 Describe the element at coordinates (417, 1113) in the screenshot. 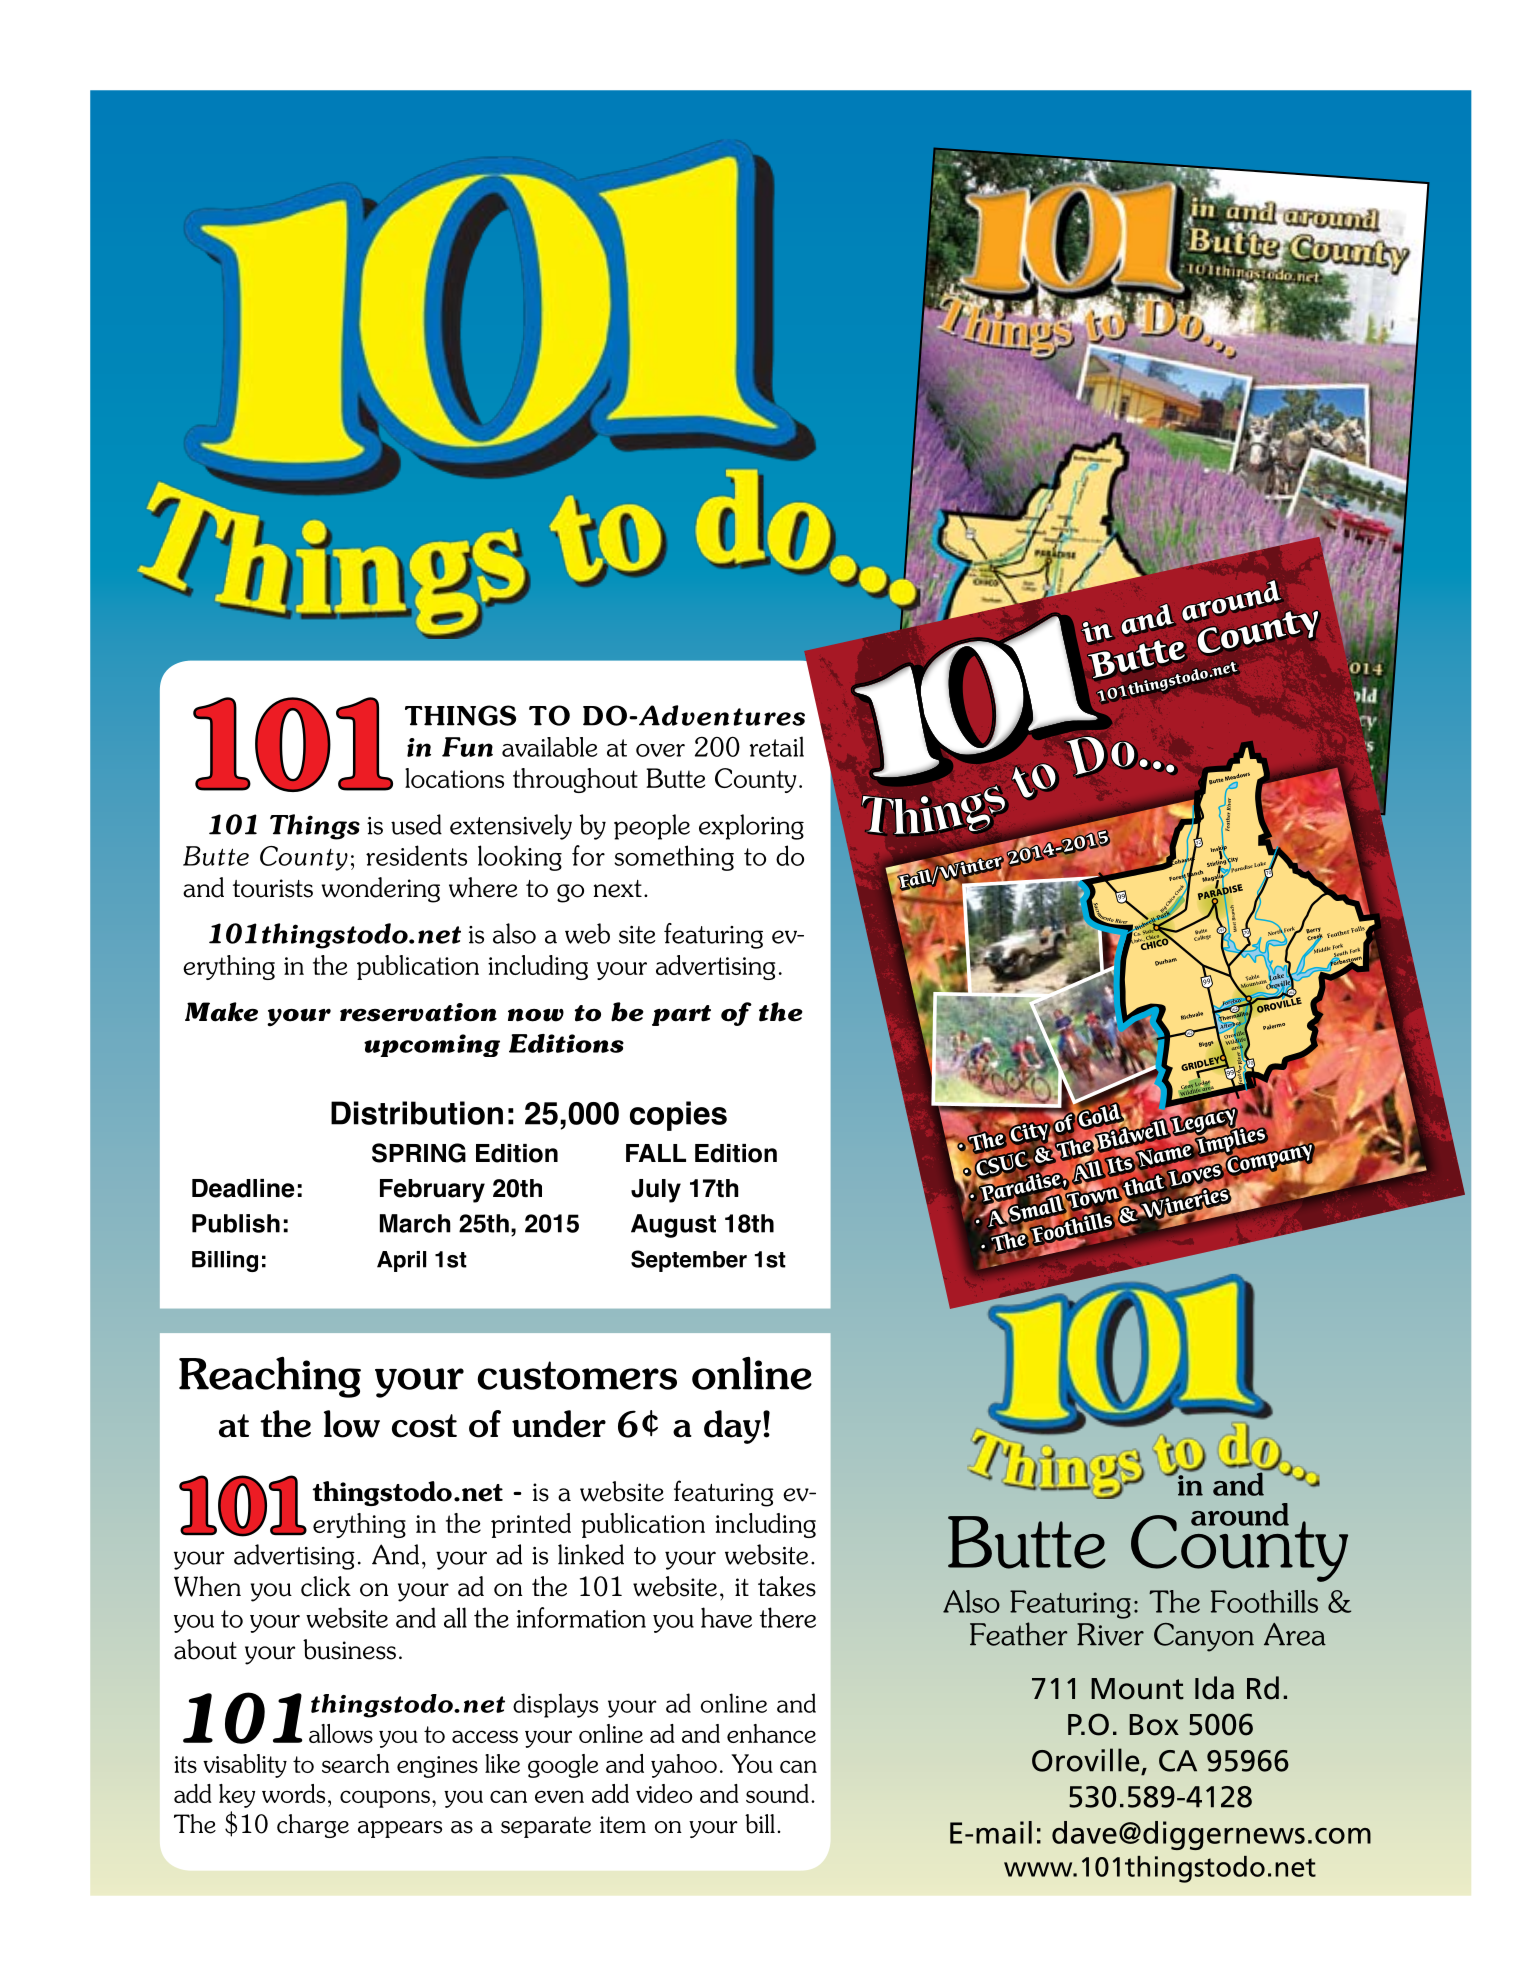

I see `Distribution` at that location.
